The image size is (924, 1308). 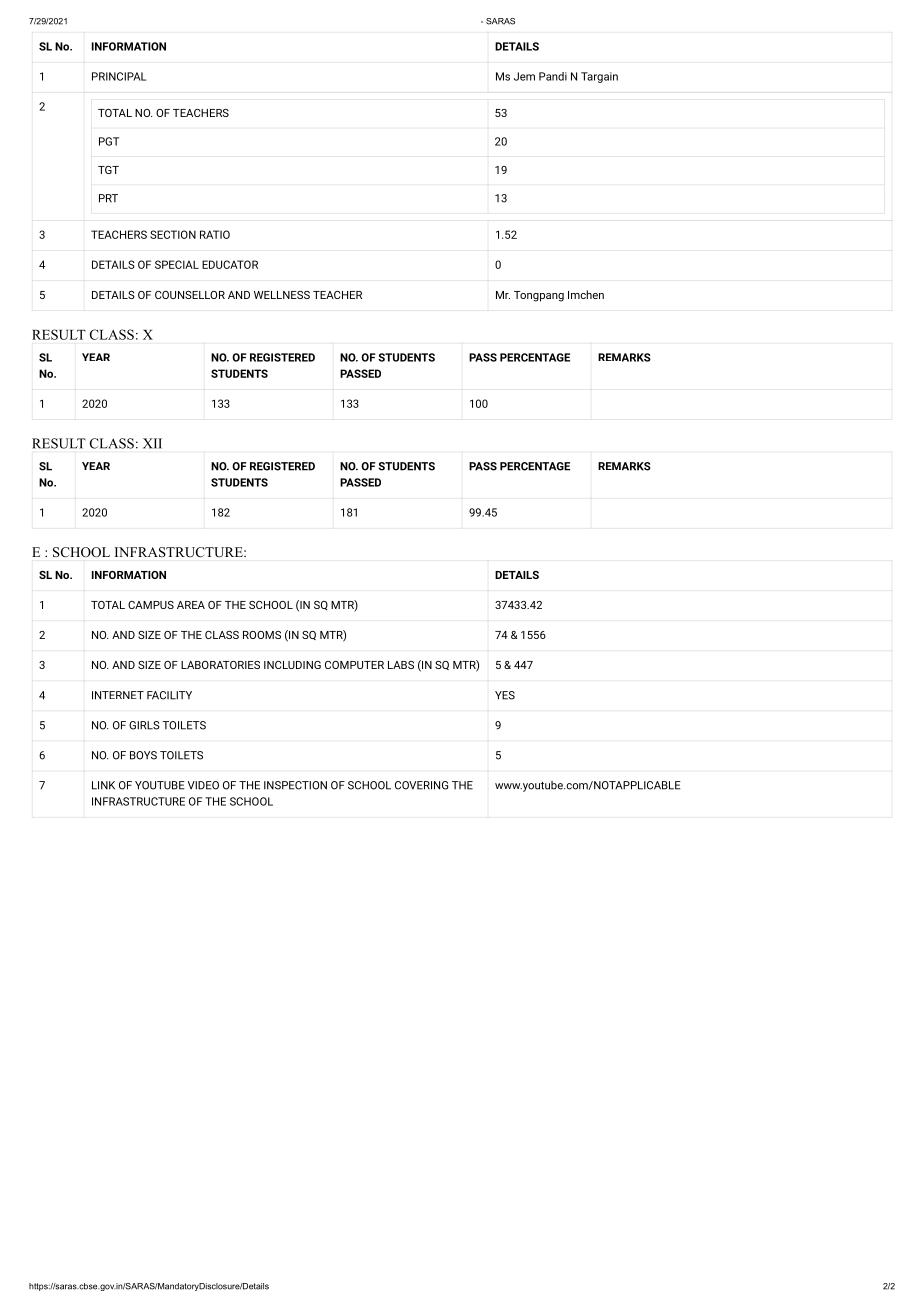 I want to click on XII, so click(x=152, y=443).
